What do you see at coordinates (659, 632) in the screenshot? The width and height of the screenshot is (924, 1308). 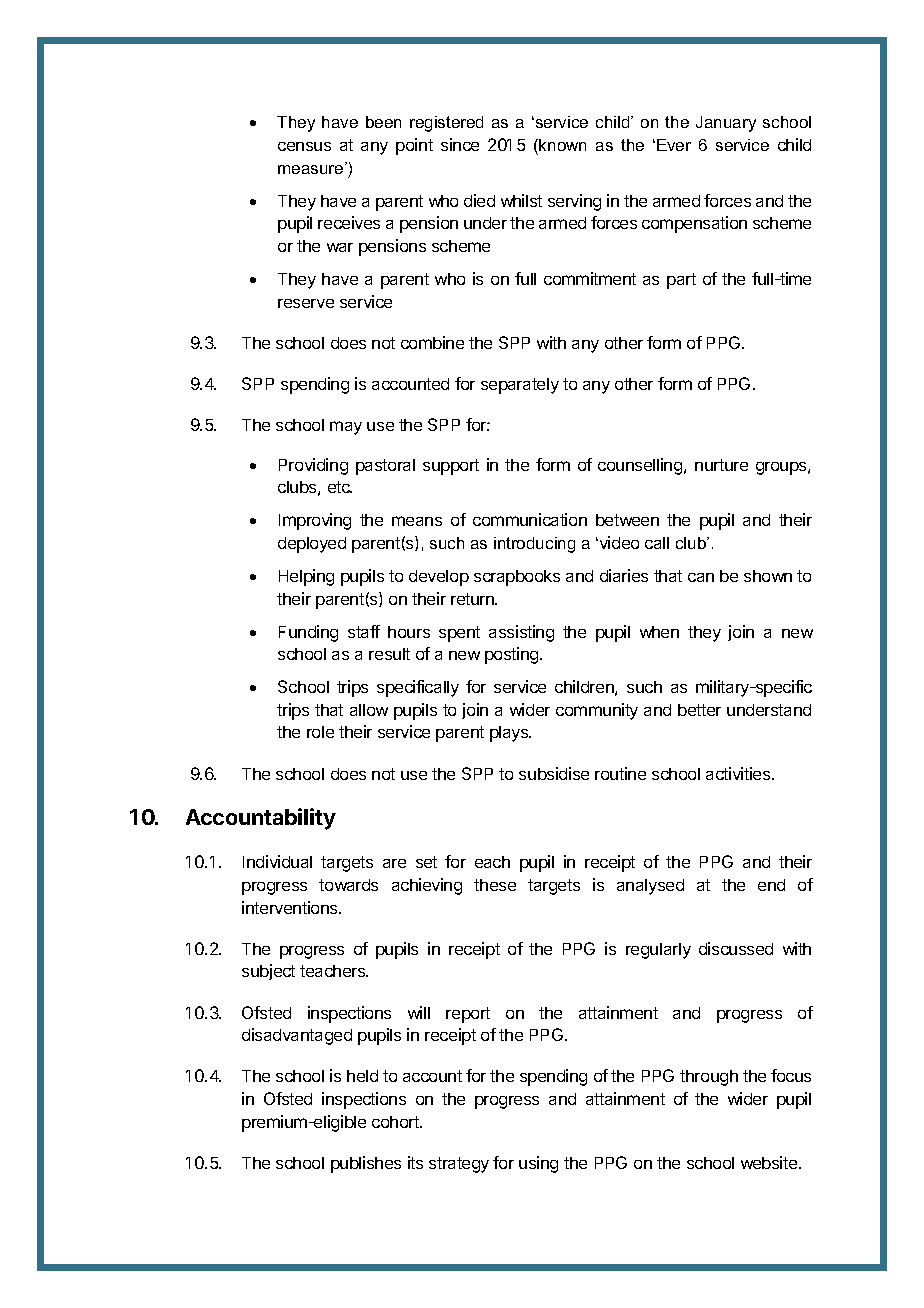 I see `when` at bounding box center [659, 632].
